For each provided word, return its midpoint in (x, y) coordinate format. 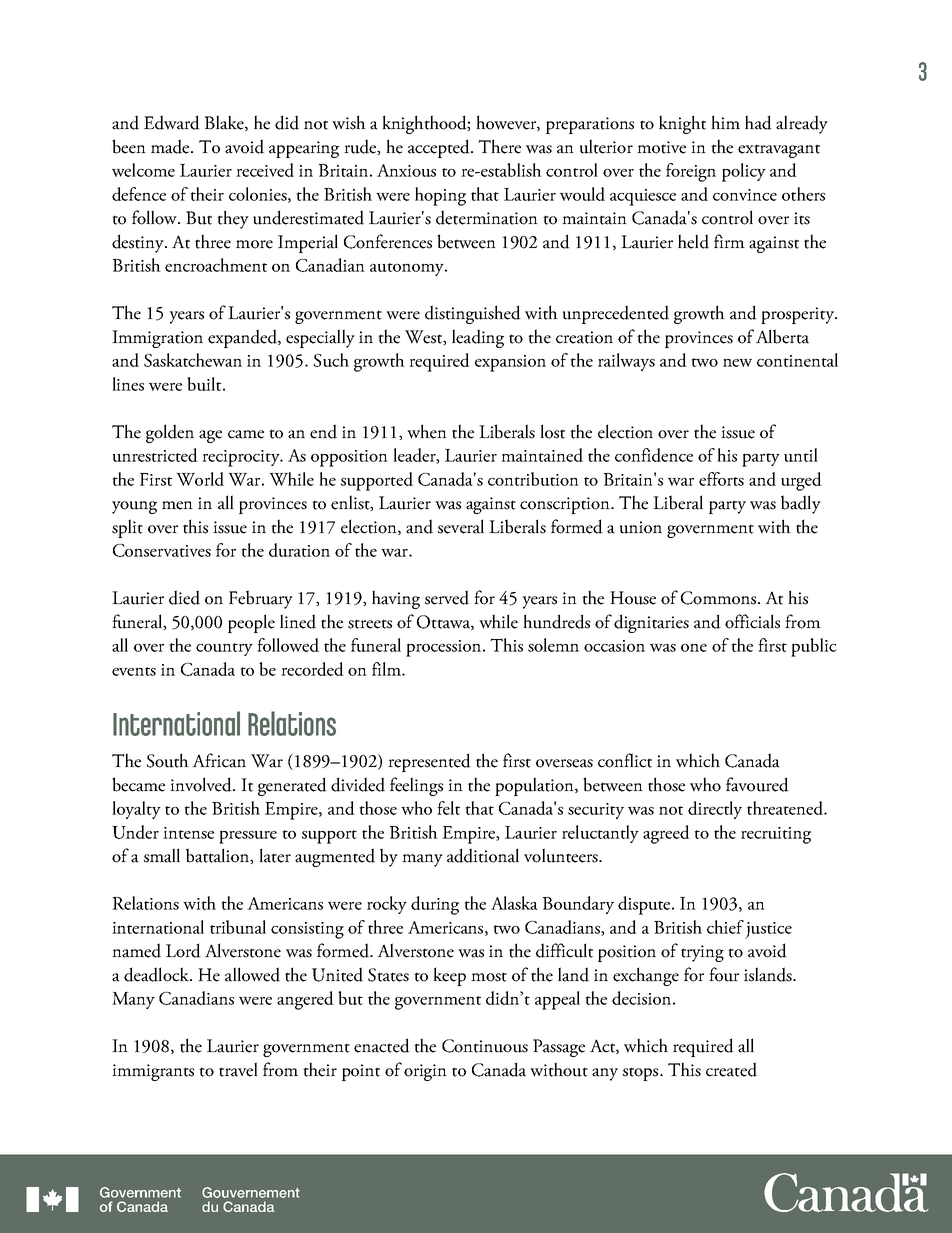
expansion (510, 363)
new (737, 362)
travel (238, 1069)
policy (744, 172)
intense (188, 833)
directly (715, 810)
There (499, 146)
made (171, 146)
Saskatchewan (193, 360)
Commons (718, 598)
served (447, 597)
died (184, 597)
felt (448, 808)
